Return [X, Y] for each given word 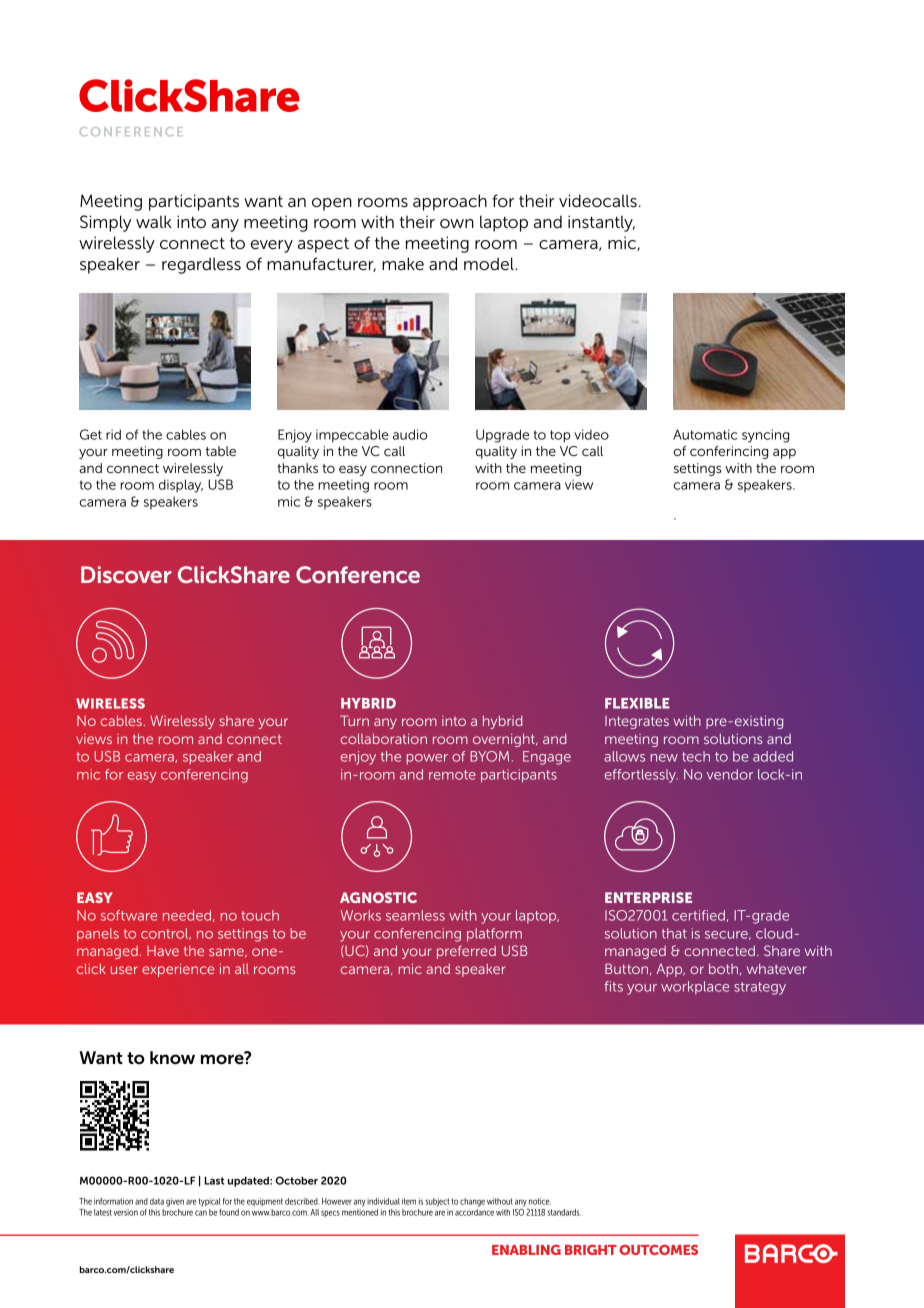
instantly [601, 223]
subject [438, 1202]
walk [154, 222]
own [457, 223]
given [175, 1202]
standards [564, 1212]
